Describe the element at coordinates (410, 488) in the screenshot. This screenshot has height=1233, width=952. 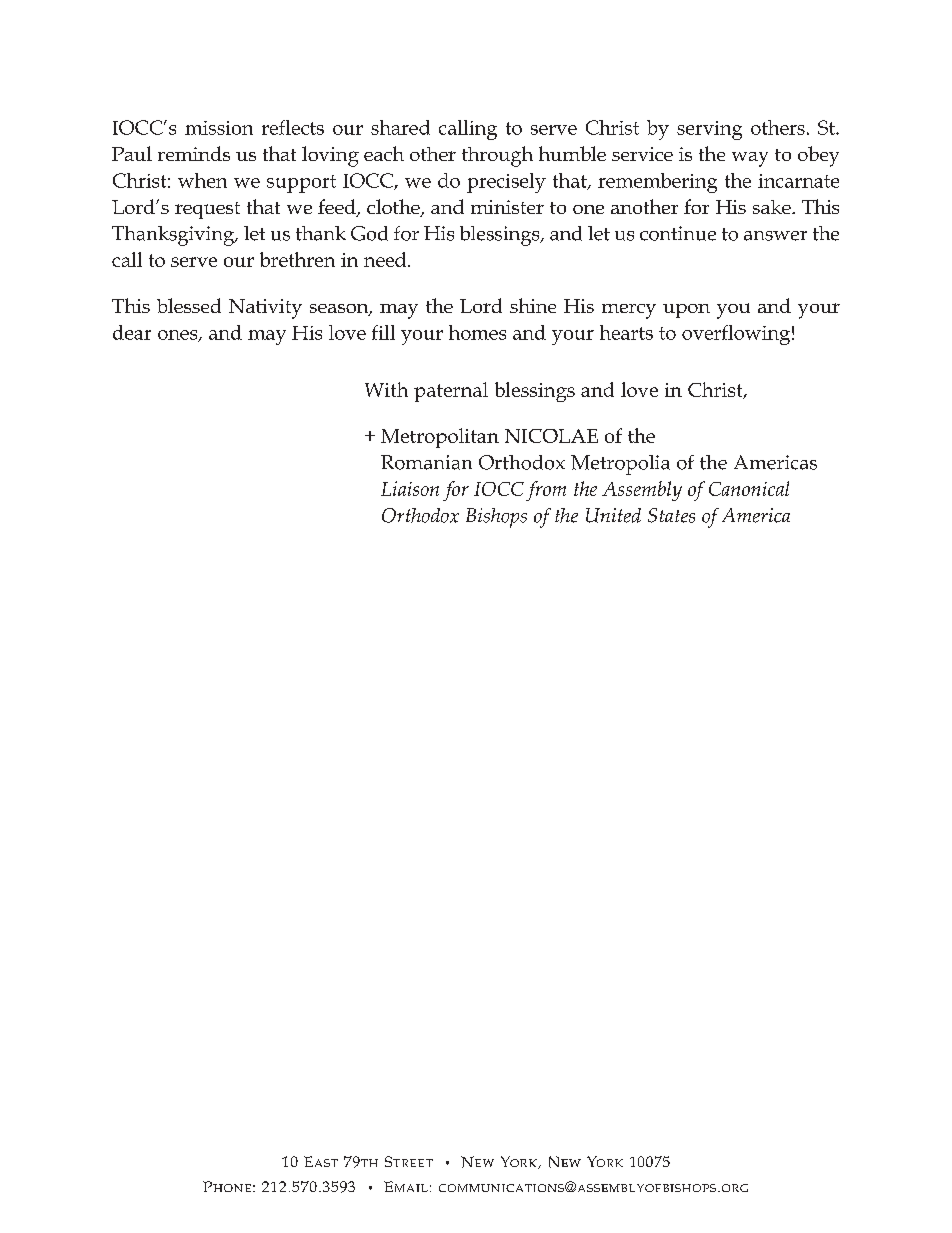
I see `Liaison` at that location.
